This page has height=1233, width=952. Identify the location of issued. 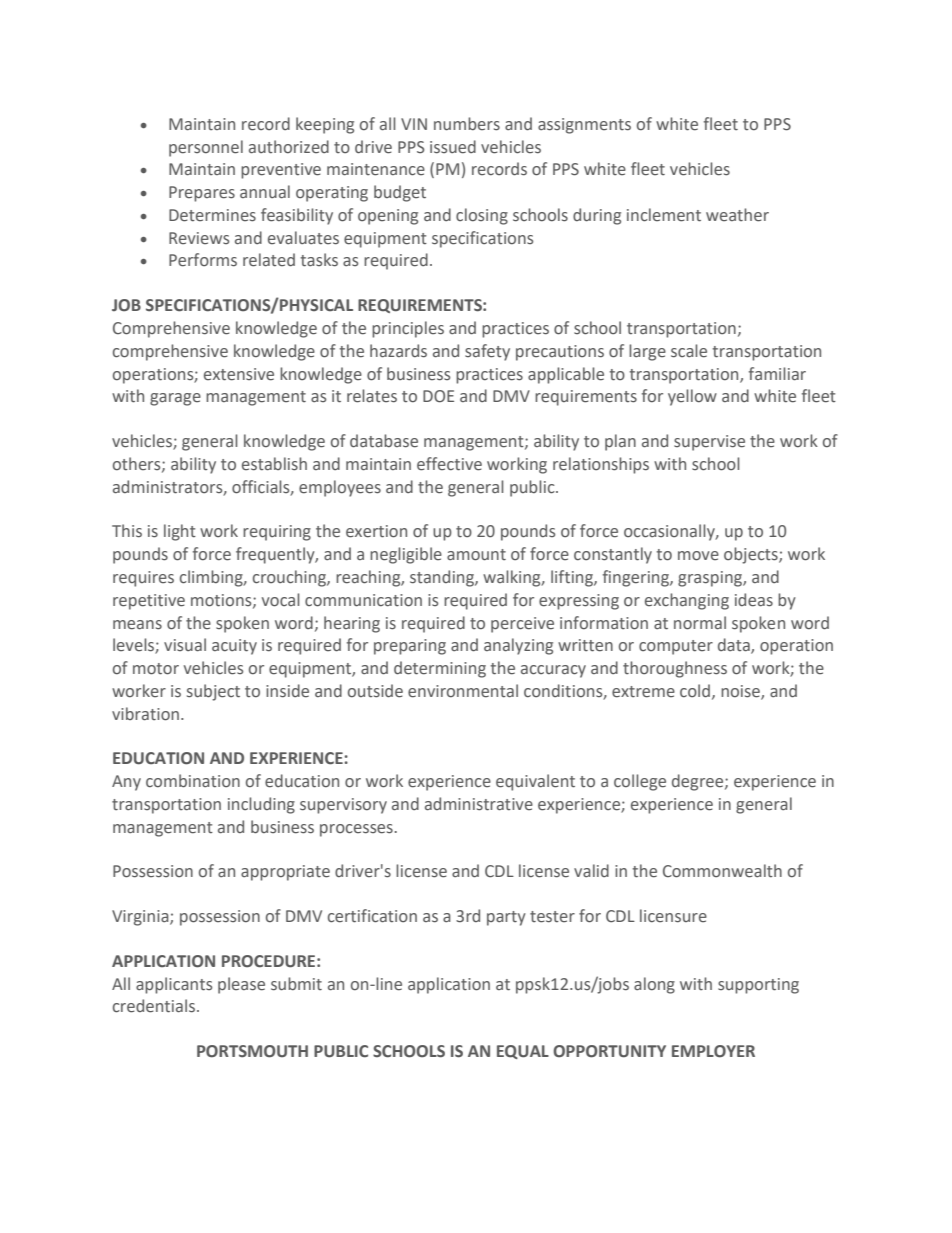
(453, 147).
